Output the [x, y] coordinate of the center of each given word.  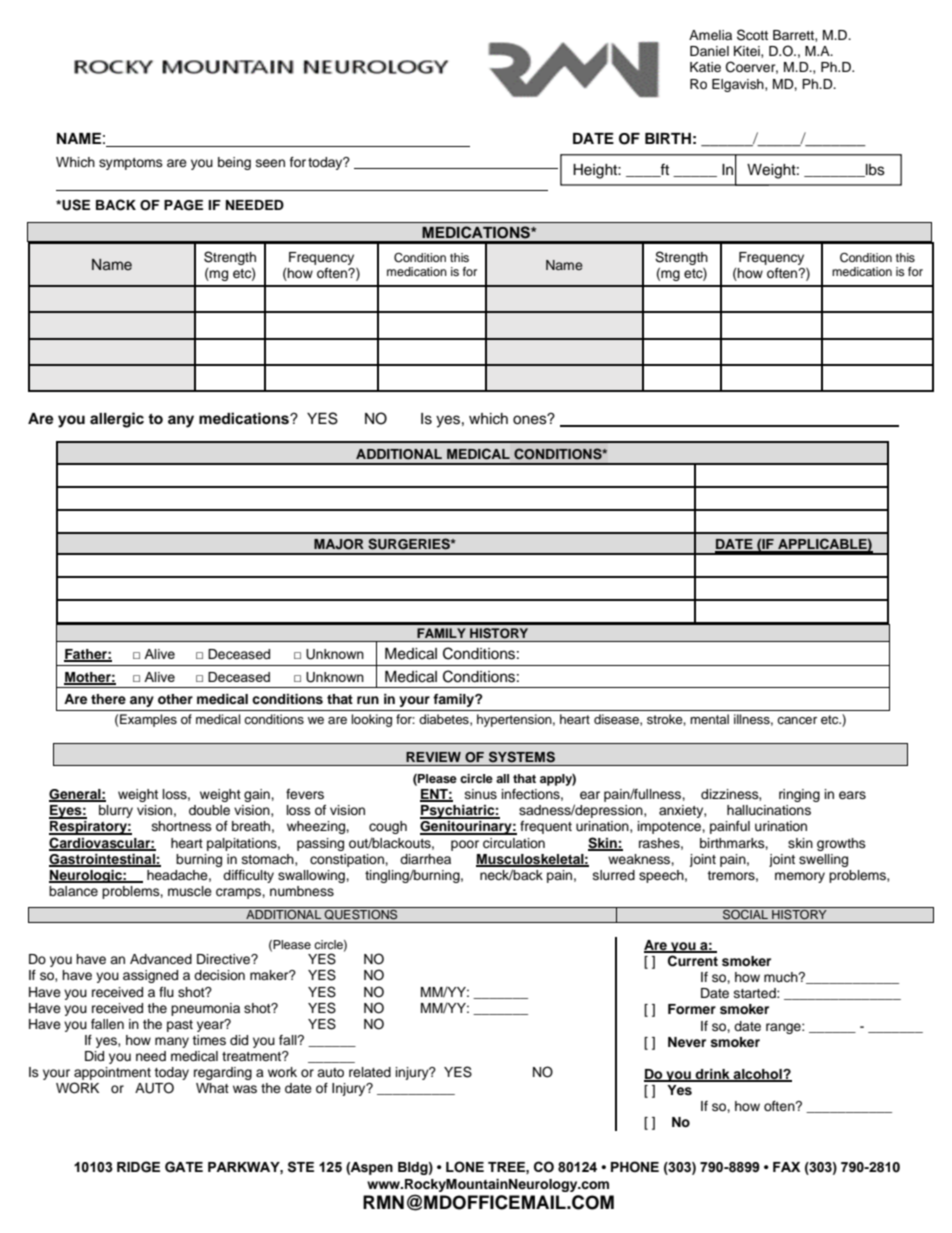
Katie [705, 67]
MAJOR [339, 544]
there [108, 699]
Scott [752, 35]
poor [465, 845]
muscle [190, 891]
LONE [465, 1167]
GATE [184, 1167]
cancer [797, 720]
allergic [117, 420]
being [234, 163]
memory [800, 877]
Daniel [709, 51]
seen [270, 163]
